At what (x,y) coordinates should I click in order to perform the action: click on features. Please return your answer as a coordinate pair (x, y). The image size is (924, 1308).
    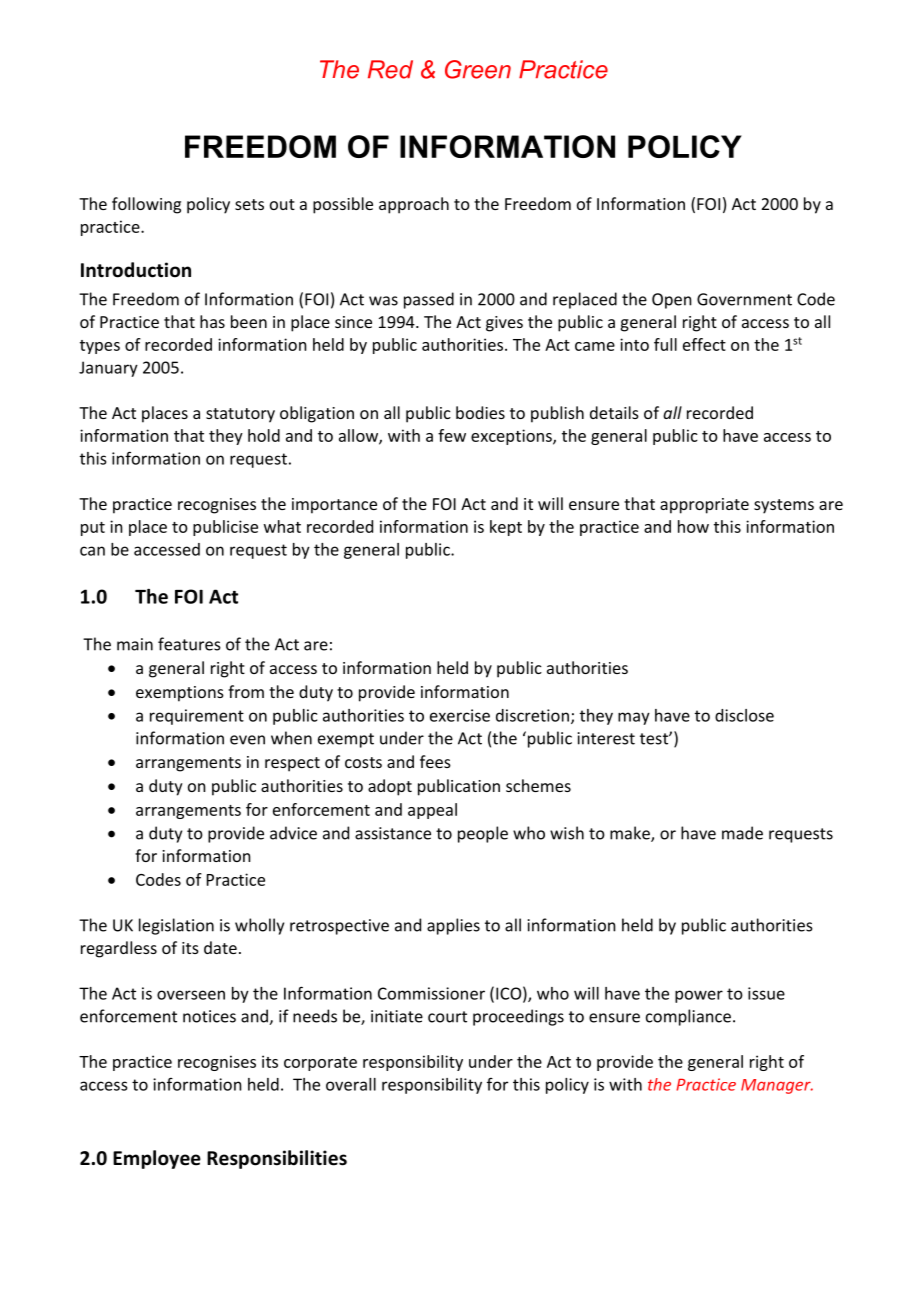
    Looking at the image, I should click on (189, 644).
